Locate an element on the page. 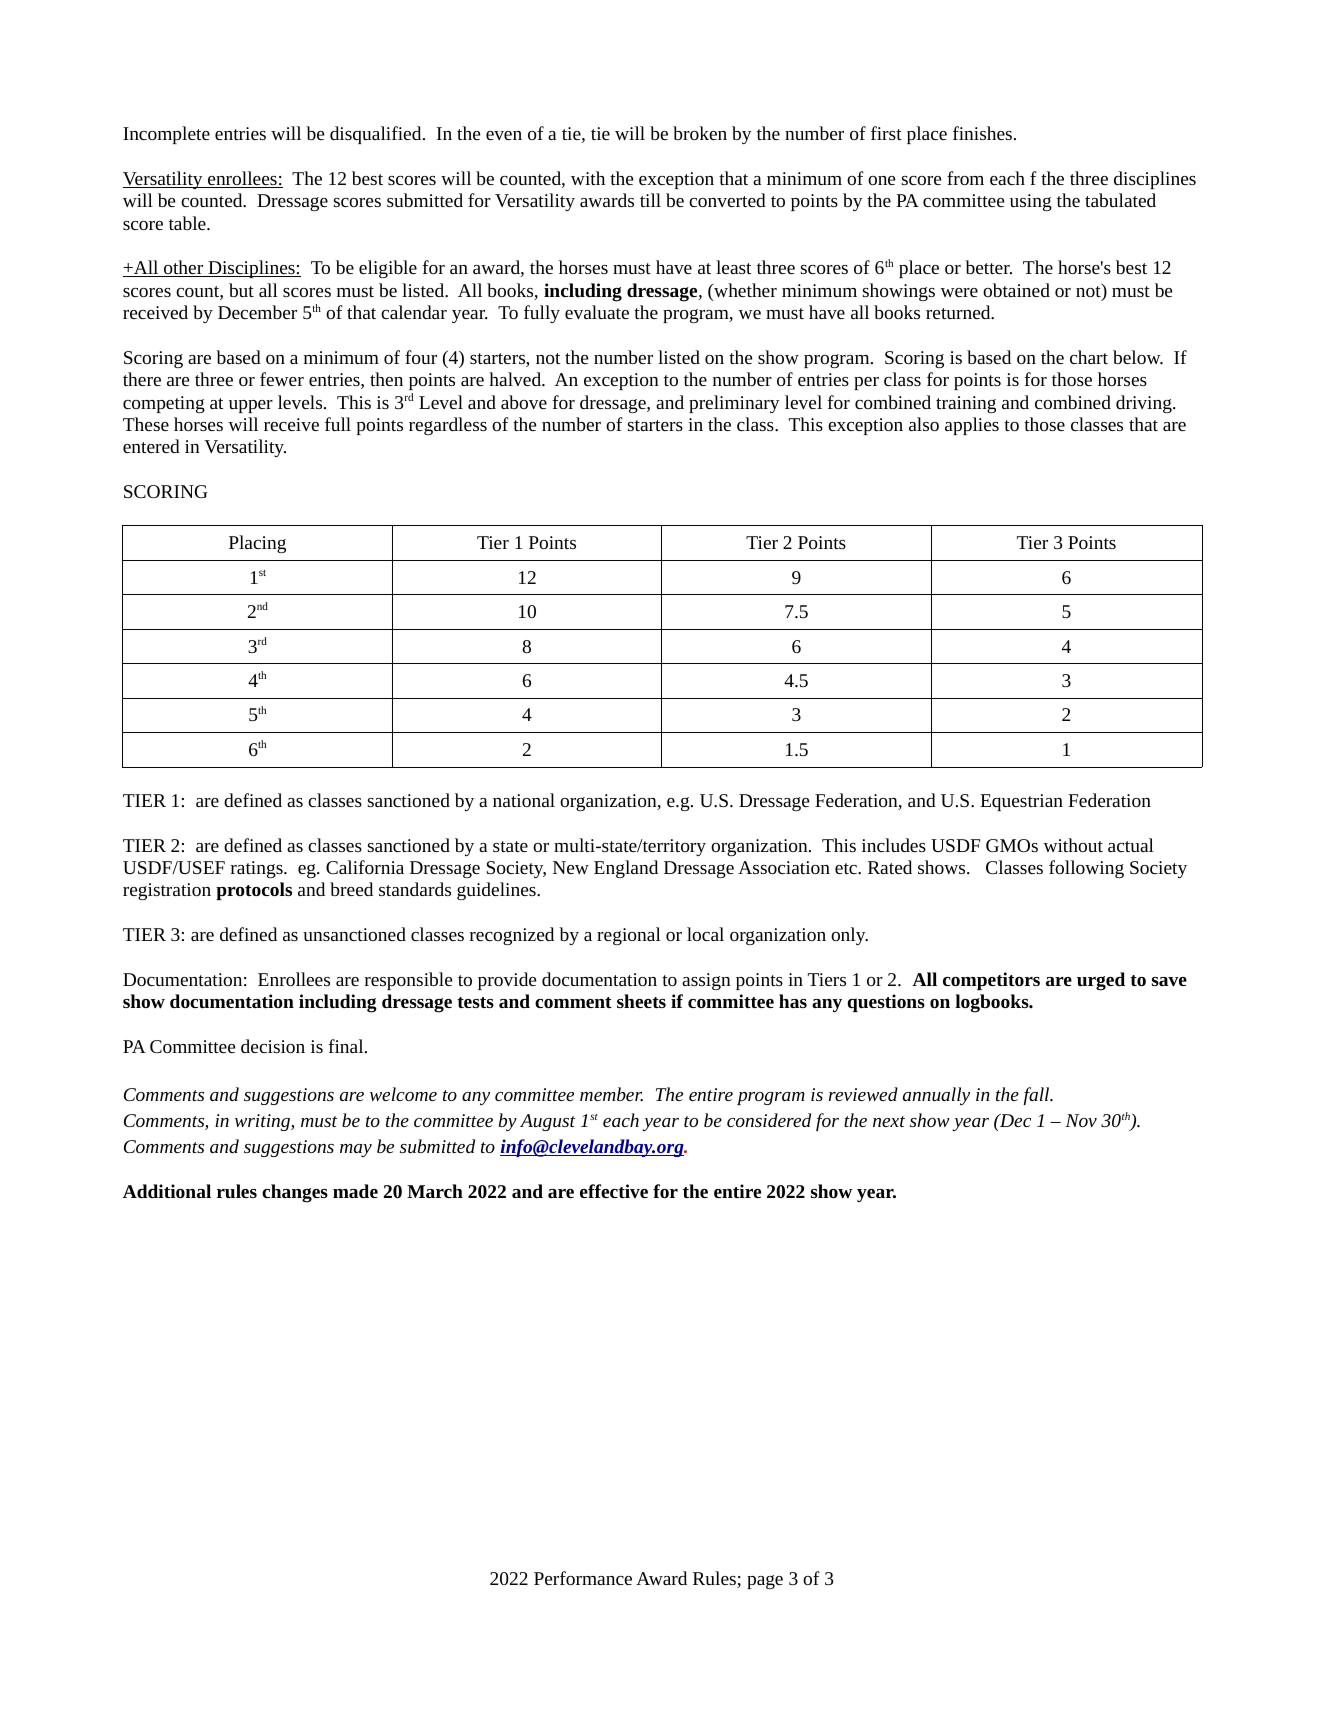 This image has height=1712, width=1323. changes is located at coordinates (295, 1193).
